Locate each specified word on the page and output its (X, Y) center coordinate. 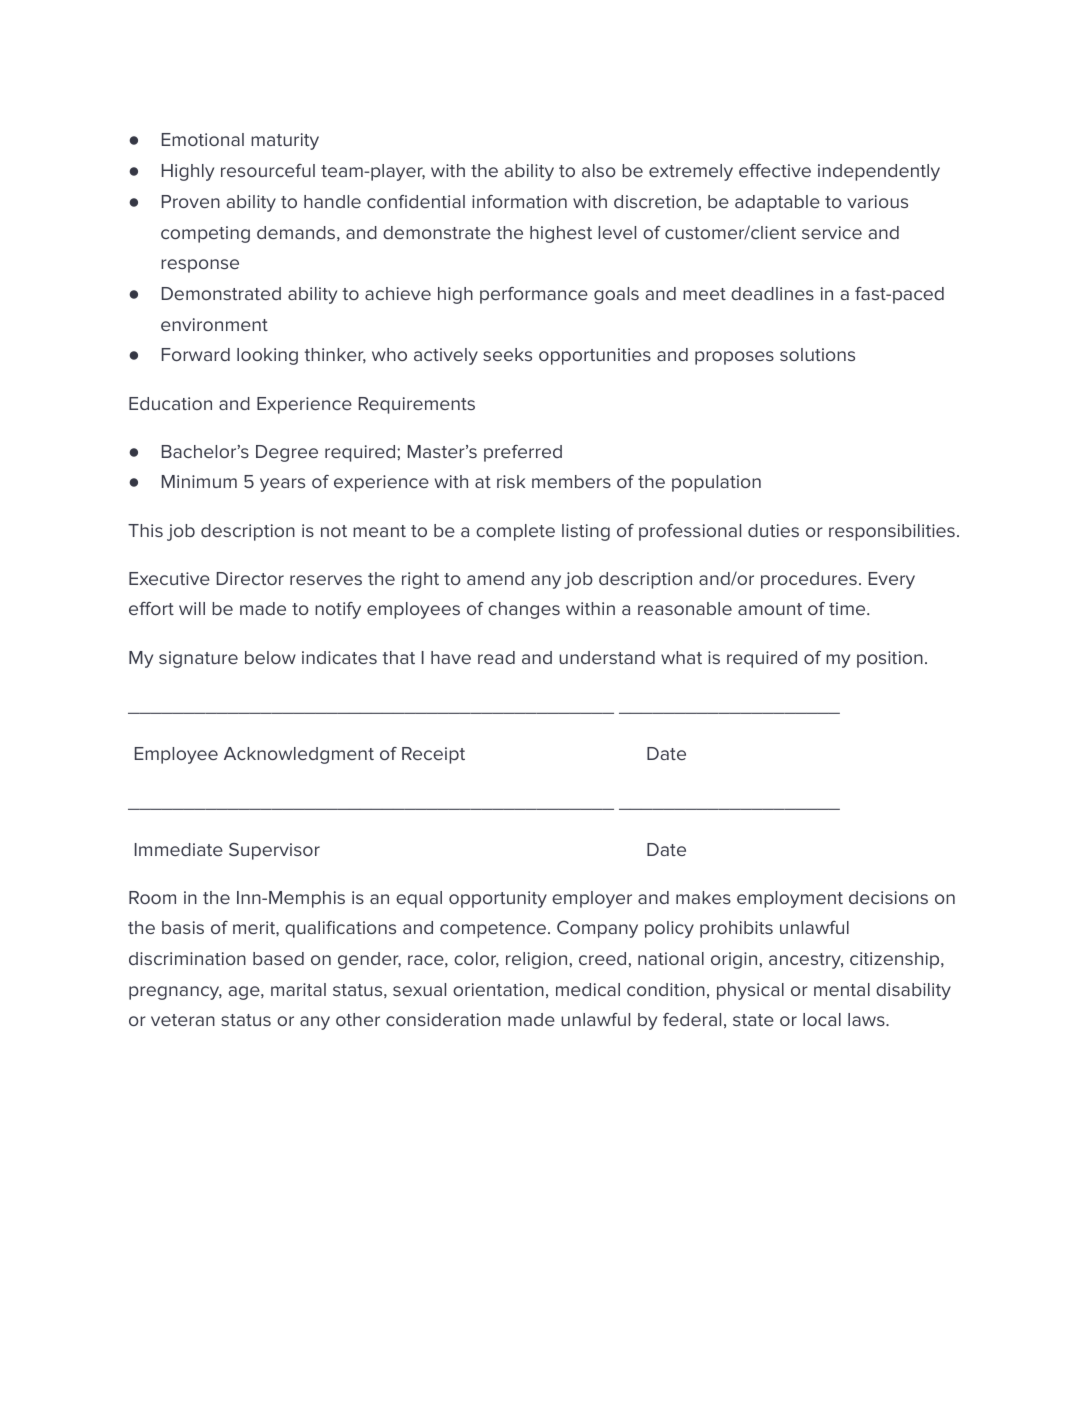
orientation (498, 989)
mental (842, 989)
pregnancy (175, 993)
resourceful (268, 170)
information (519, 201)
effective (775, 170)
